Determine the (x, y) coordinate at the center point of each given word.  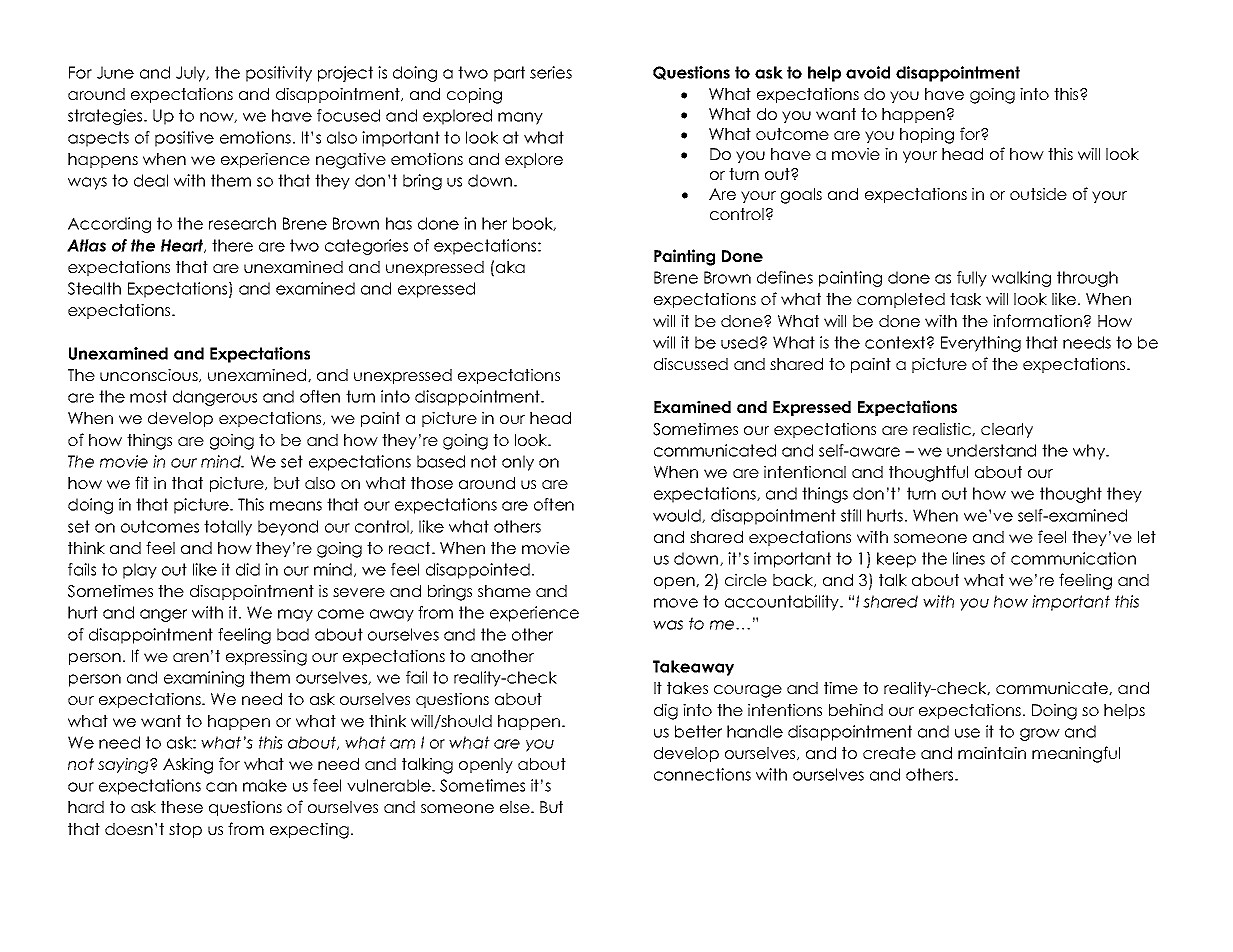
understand (991, 450)
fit (142, 482)
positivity (279, 74)
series (551, 72)
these (182, 807)
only (518, 463)
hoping (927, 135)
